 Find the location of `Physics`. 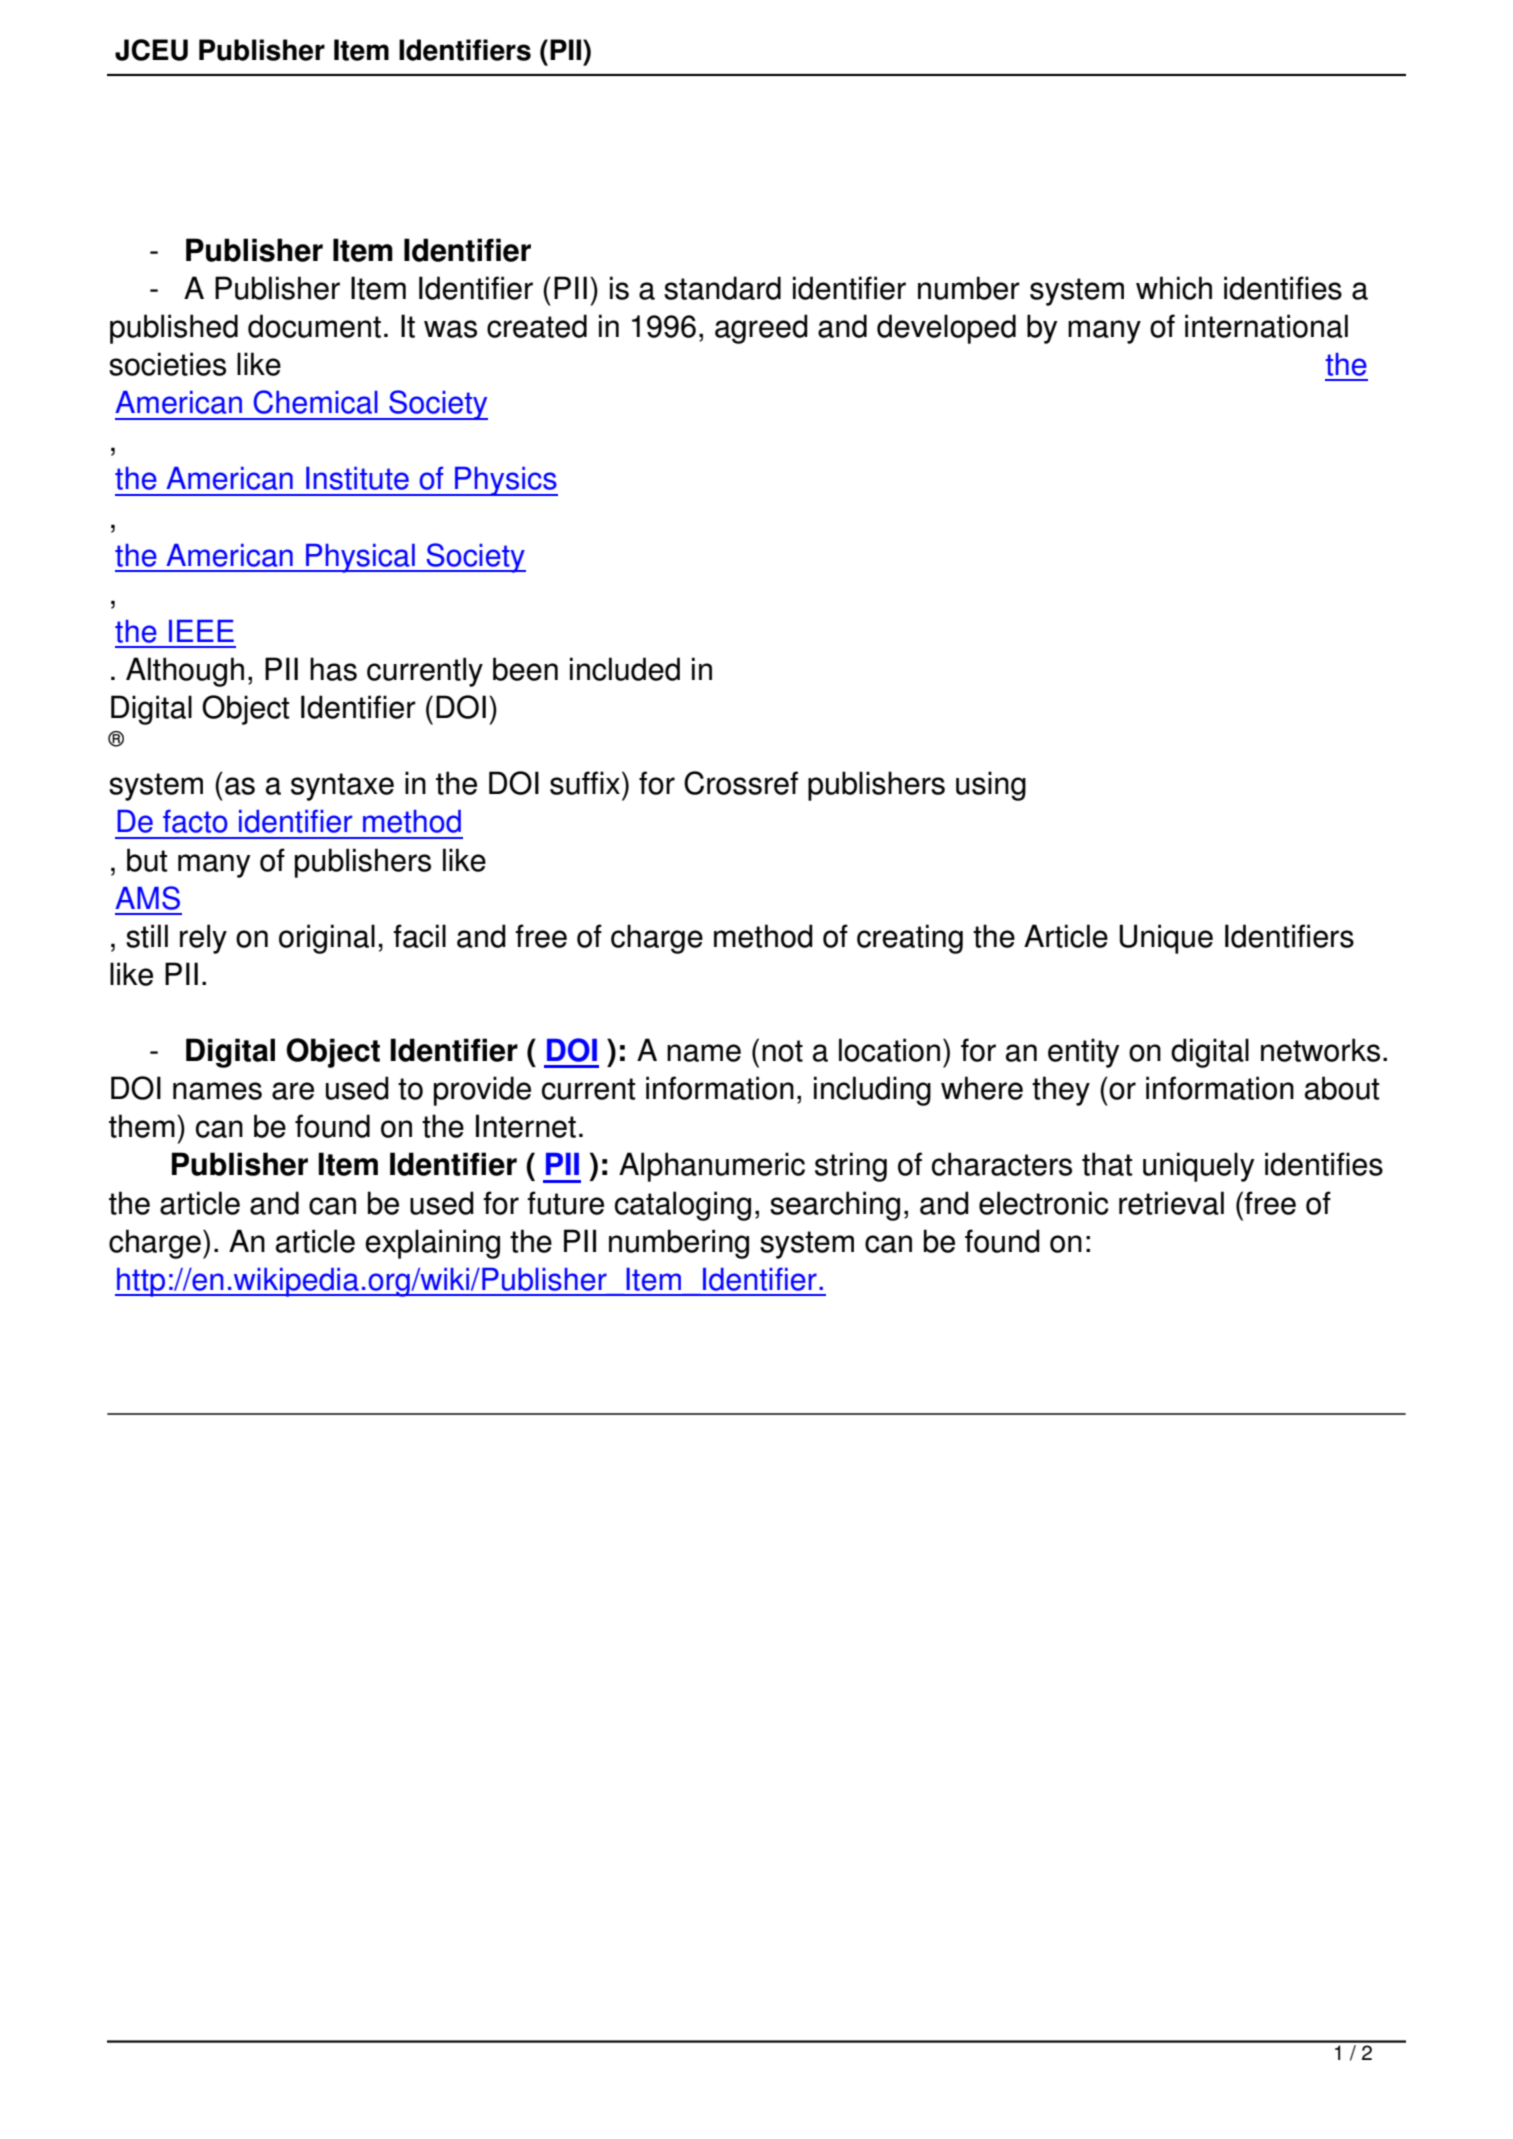

Physics is located at coordinates (505, 481).
